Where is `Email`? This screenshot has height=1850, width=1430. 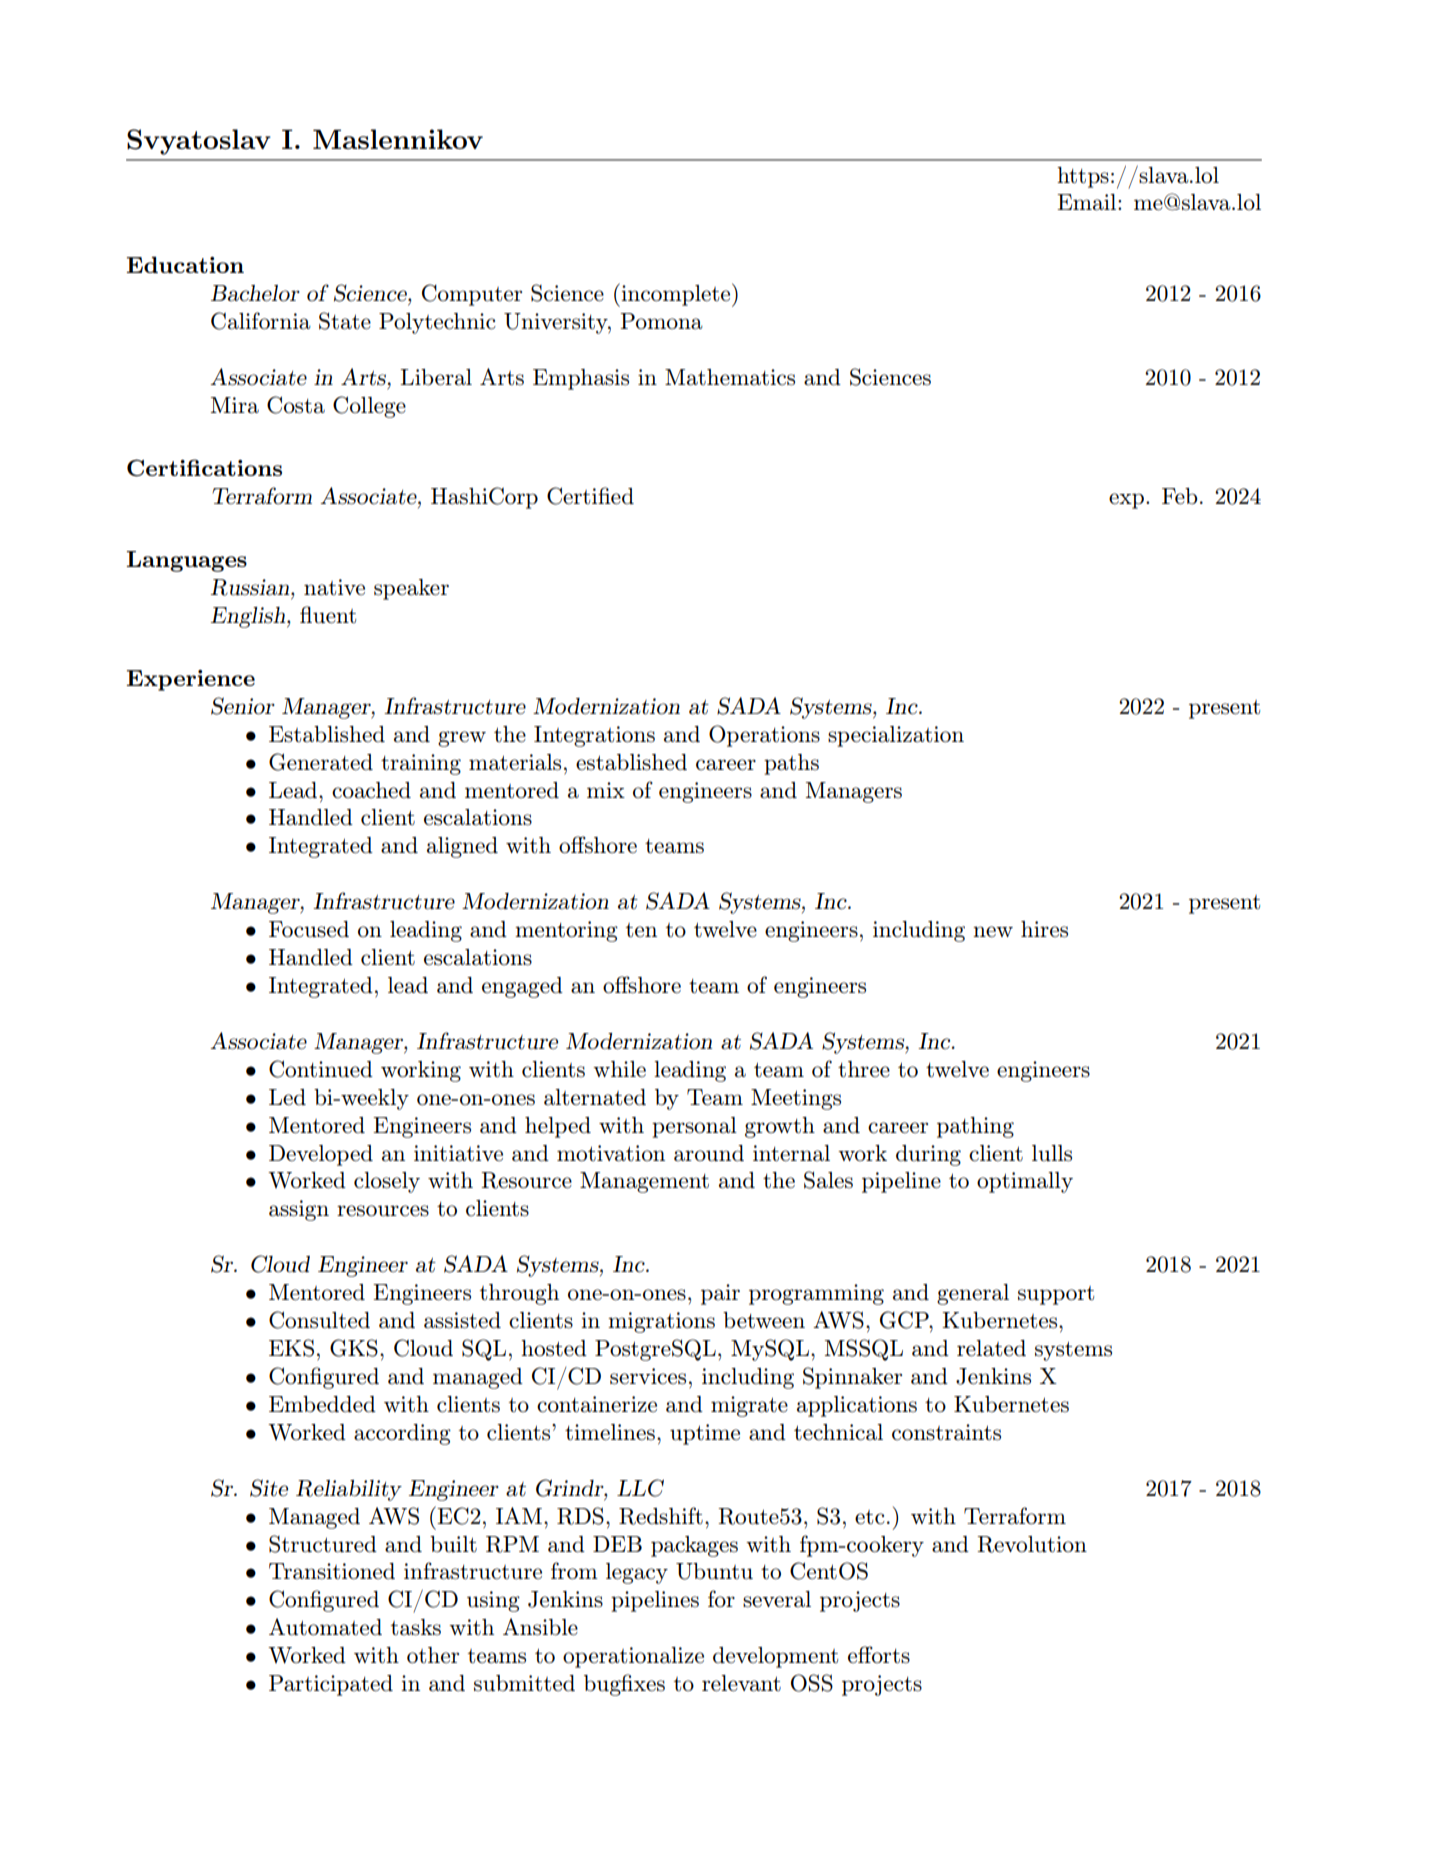
Email is located at coordinates (1088, 202).
